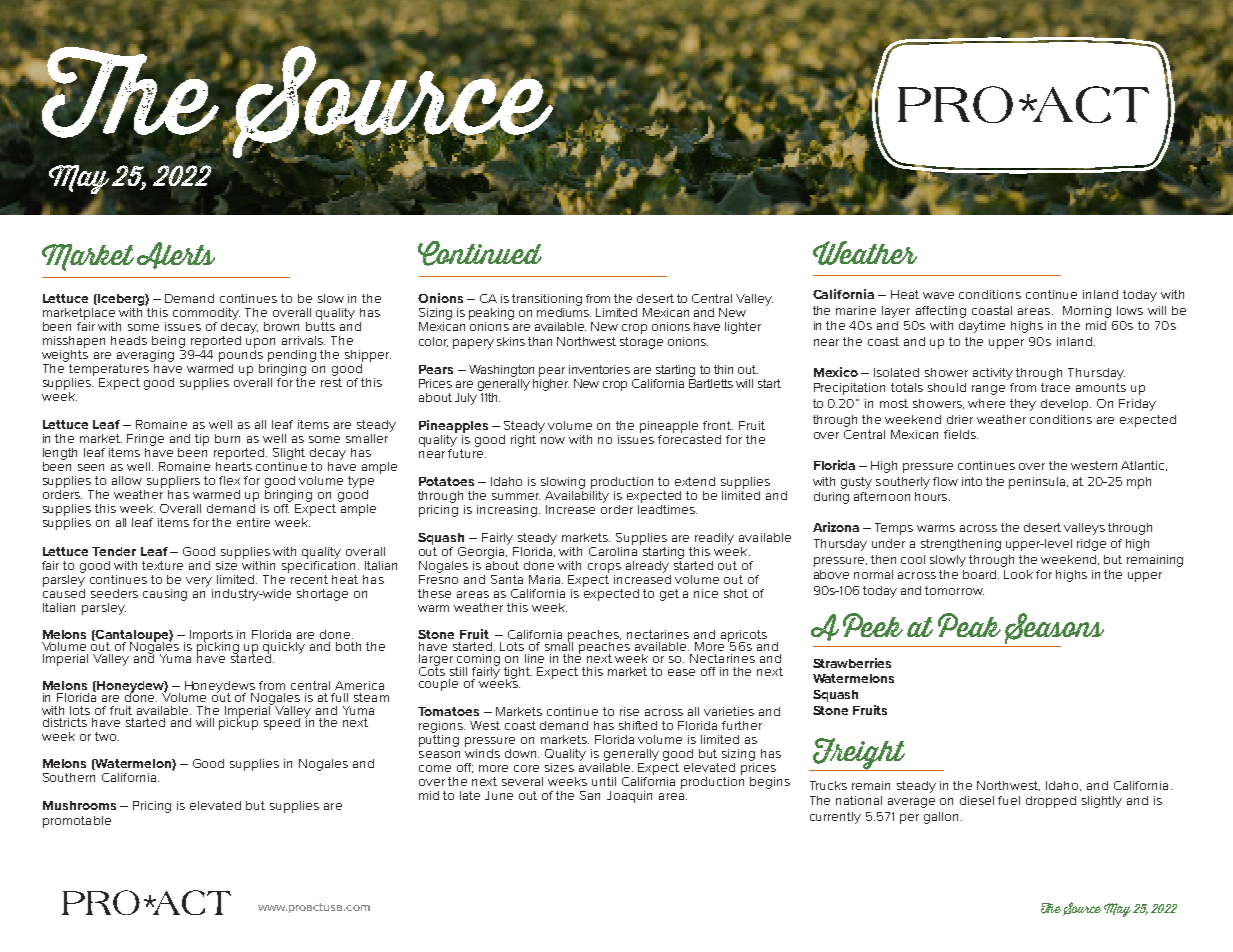 This document has height=952, width=1233. I want to click on wave, so click(938, 295).
